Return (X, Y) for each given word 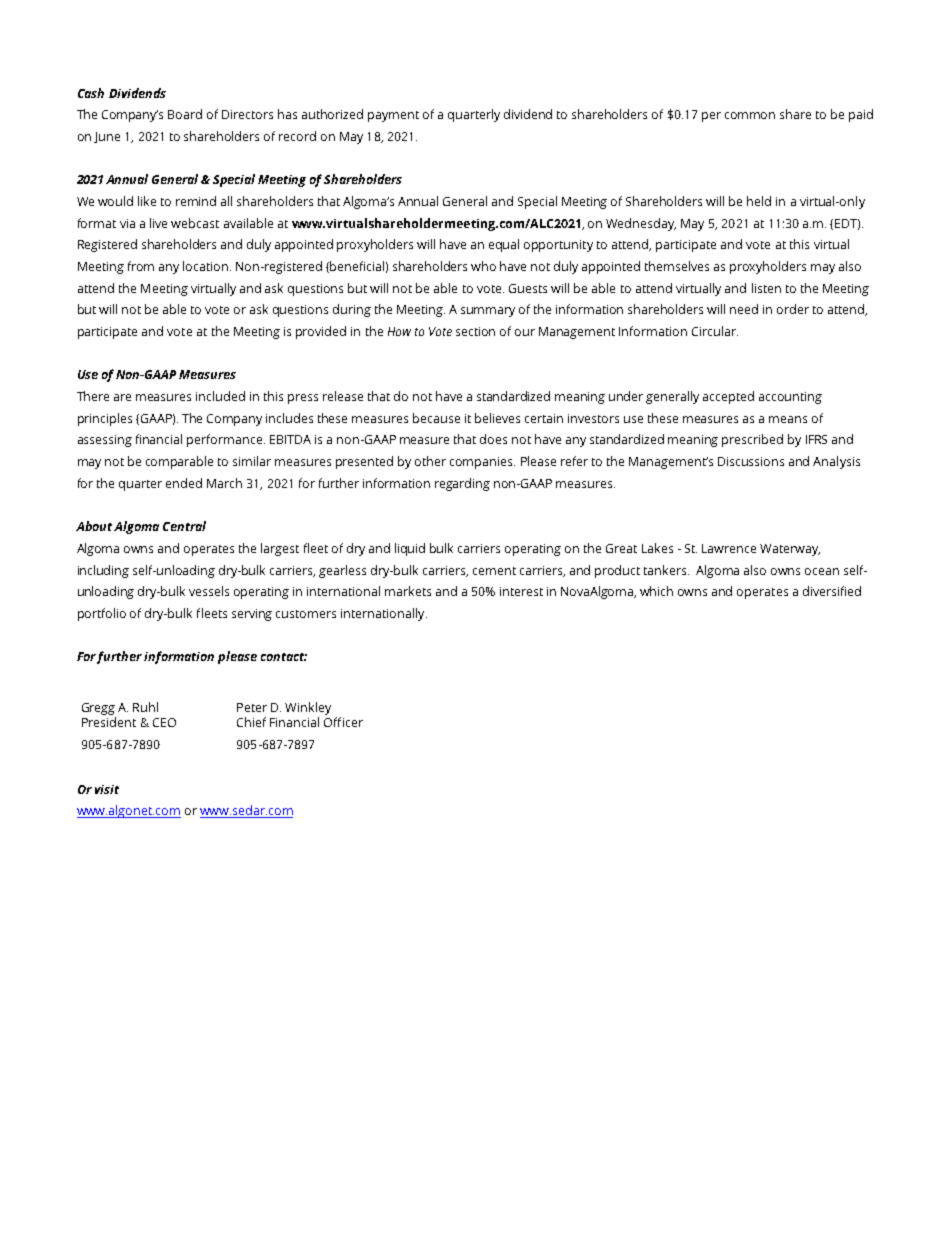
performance (226, 440)
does (493, 439)
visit (107, 789)
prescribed (752, 440)
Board (185, 114)
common (750, 115)
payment (393, 116)
